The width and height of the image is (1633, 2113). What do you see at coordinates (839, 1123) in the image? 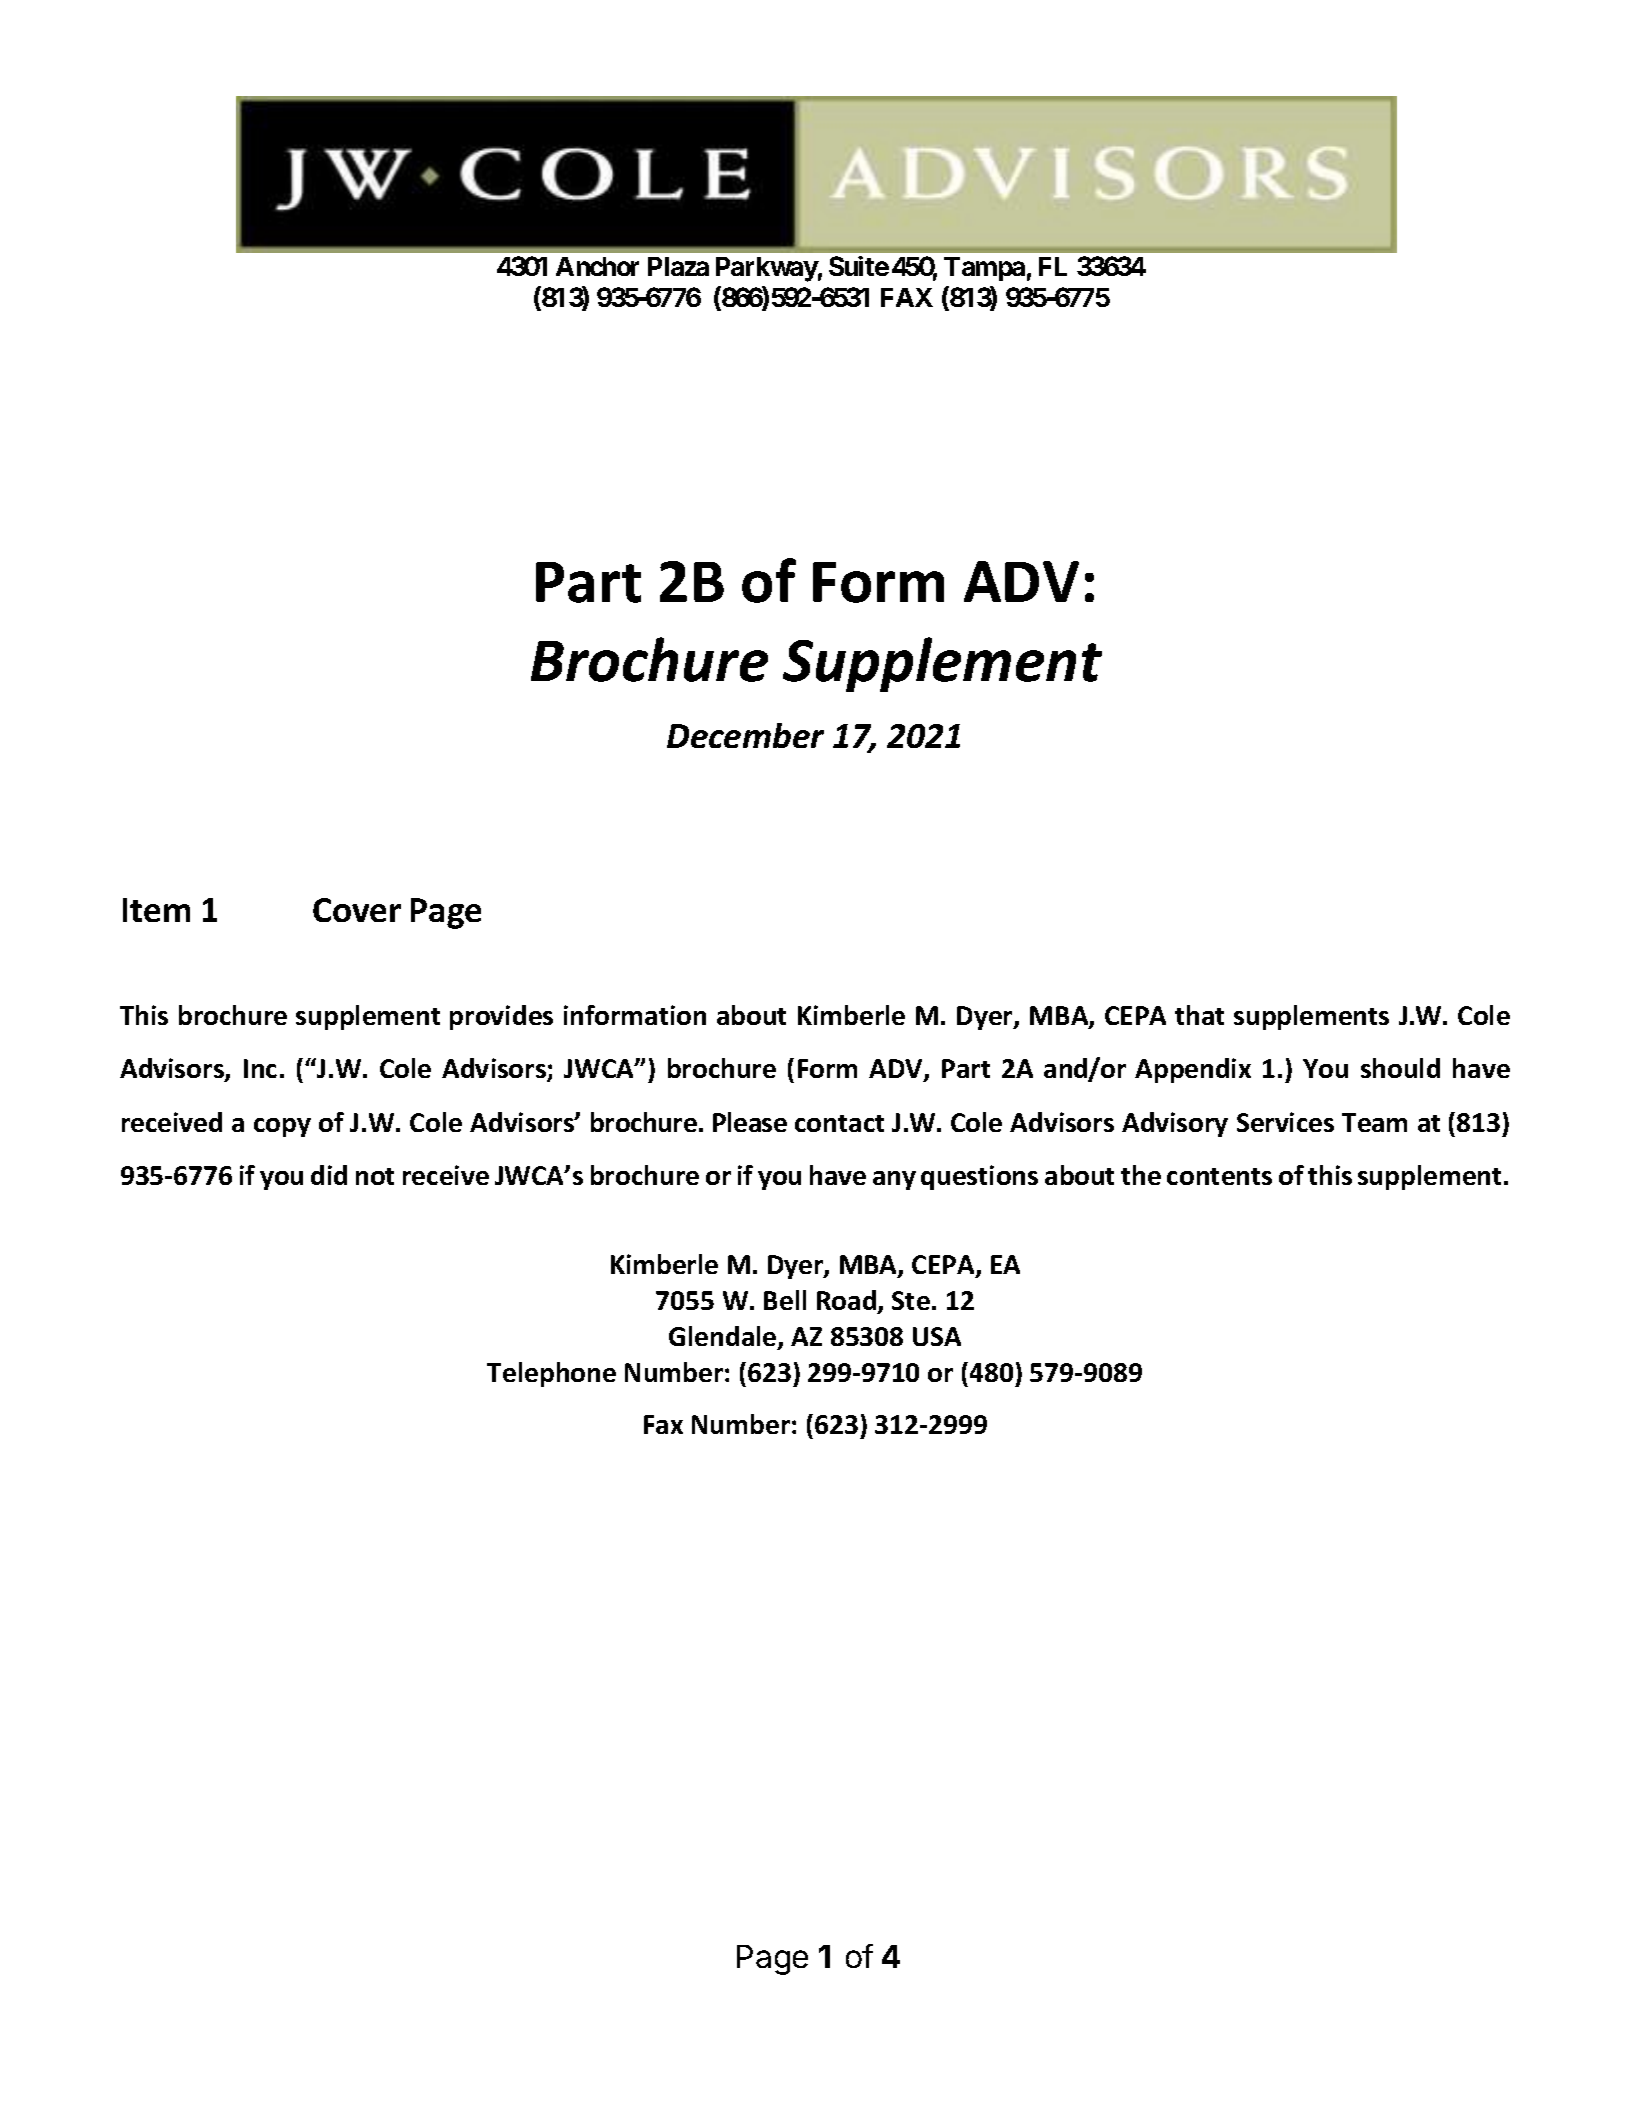
I see `contact` at bounding box center [839, 1123].
